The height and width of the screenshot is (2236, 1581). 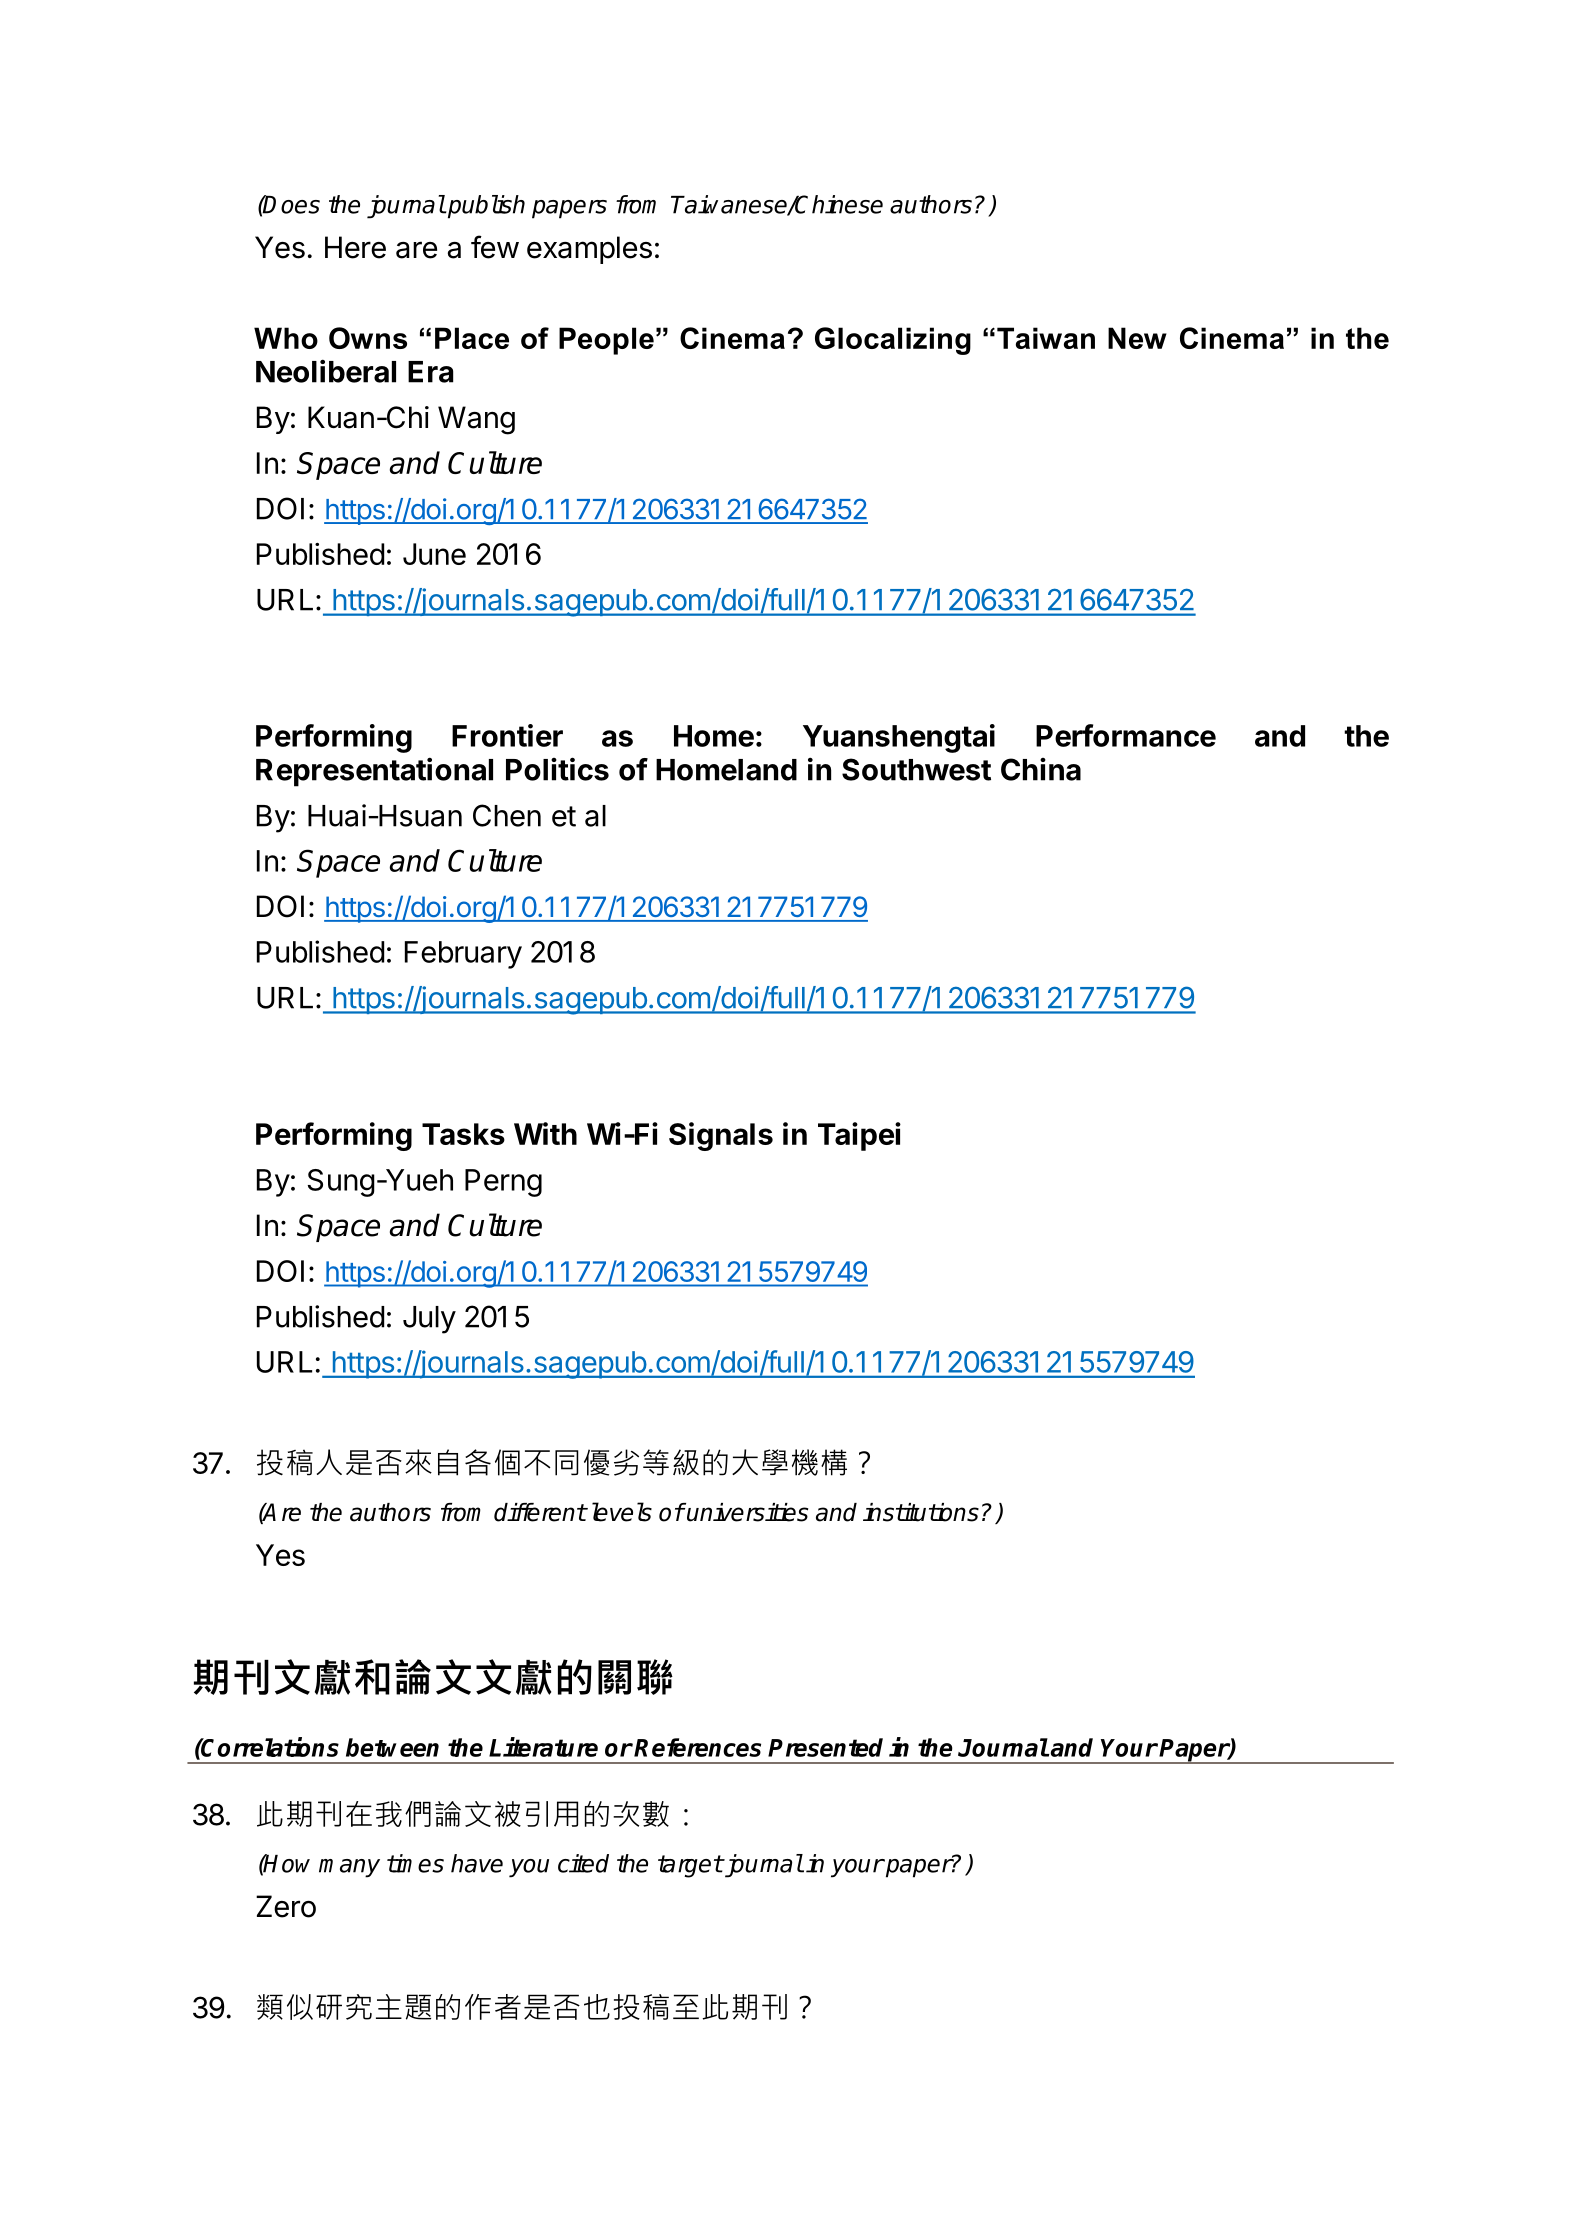 What do you see at coordinates (368, 338) in the screenshot?
I see `Owns` at bounding box center [368, 338].
